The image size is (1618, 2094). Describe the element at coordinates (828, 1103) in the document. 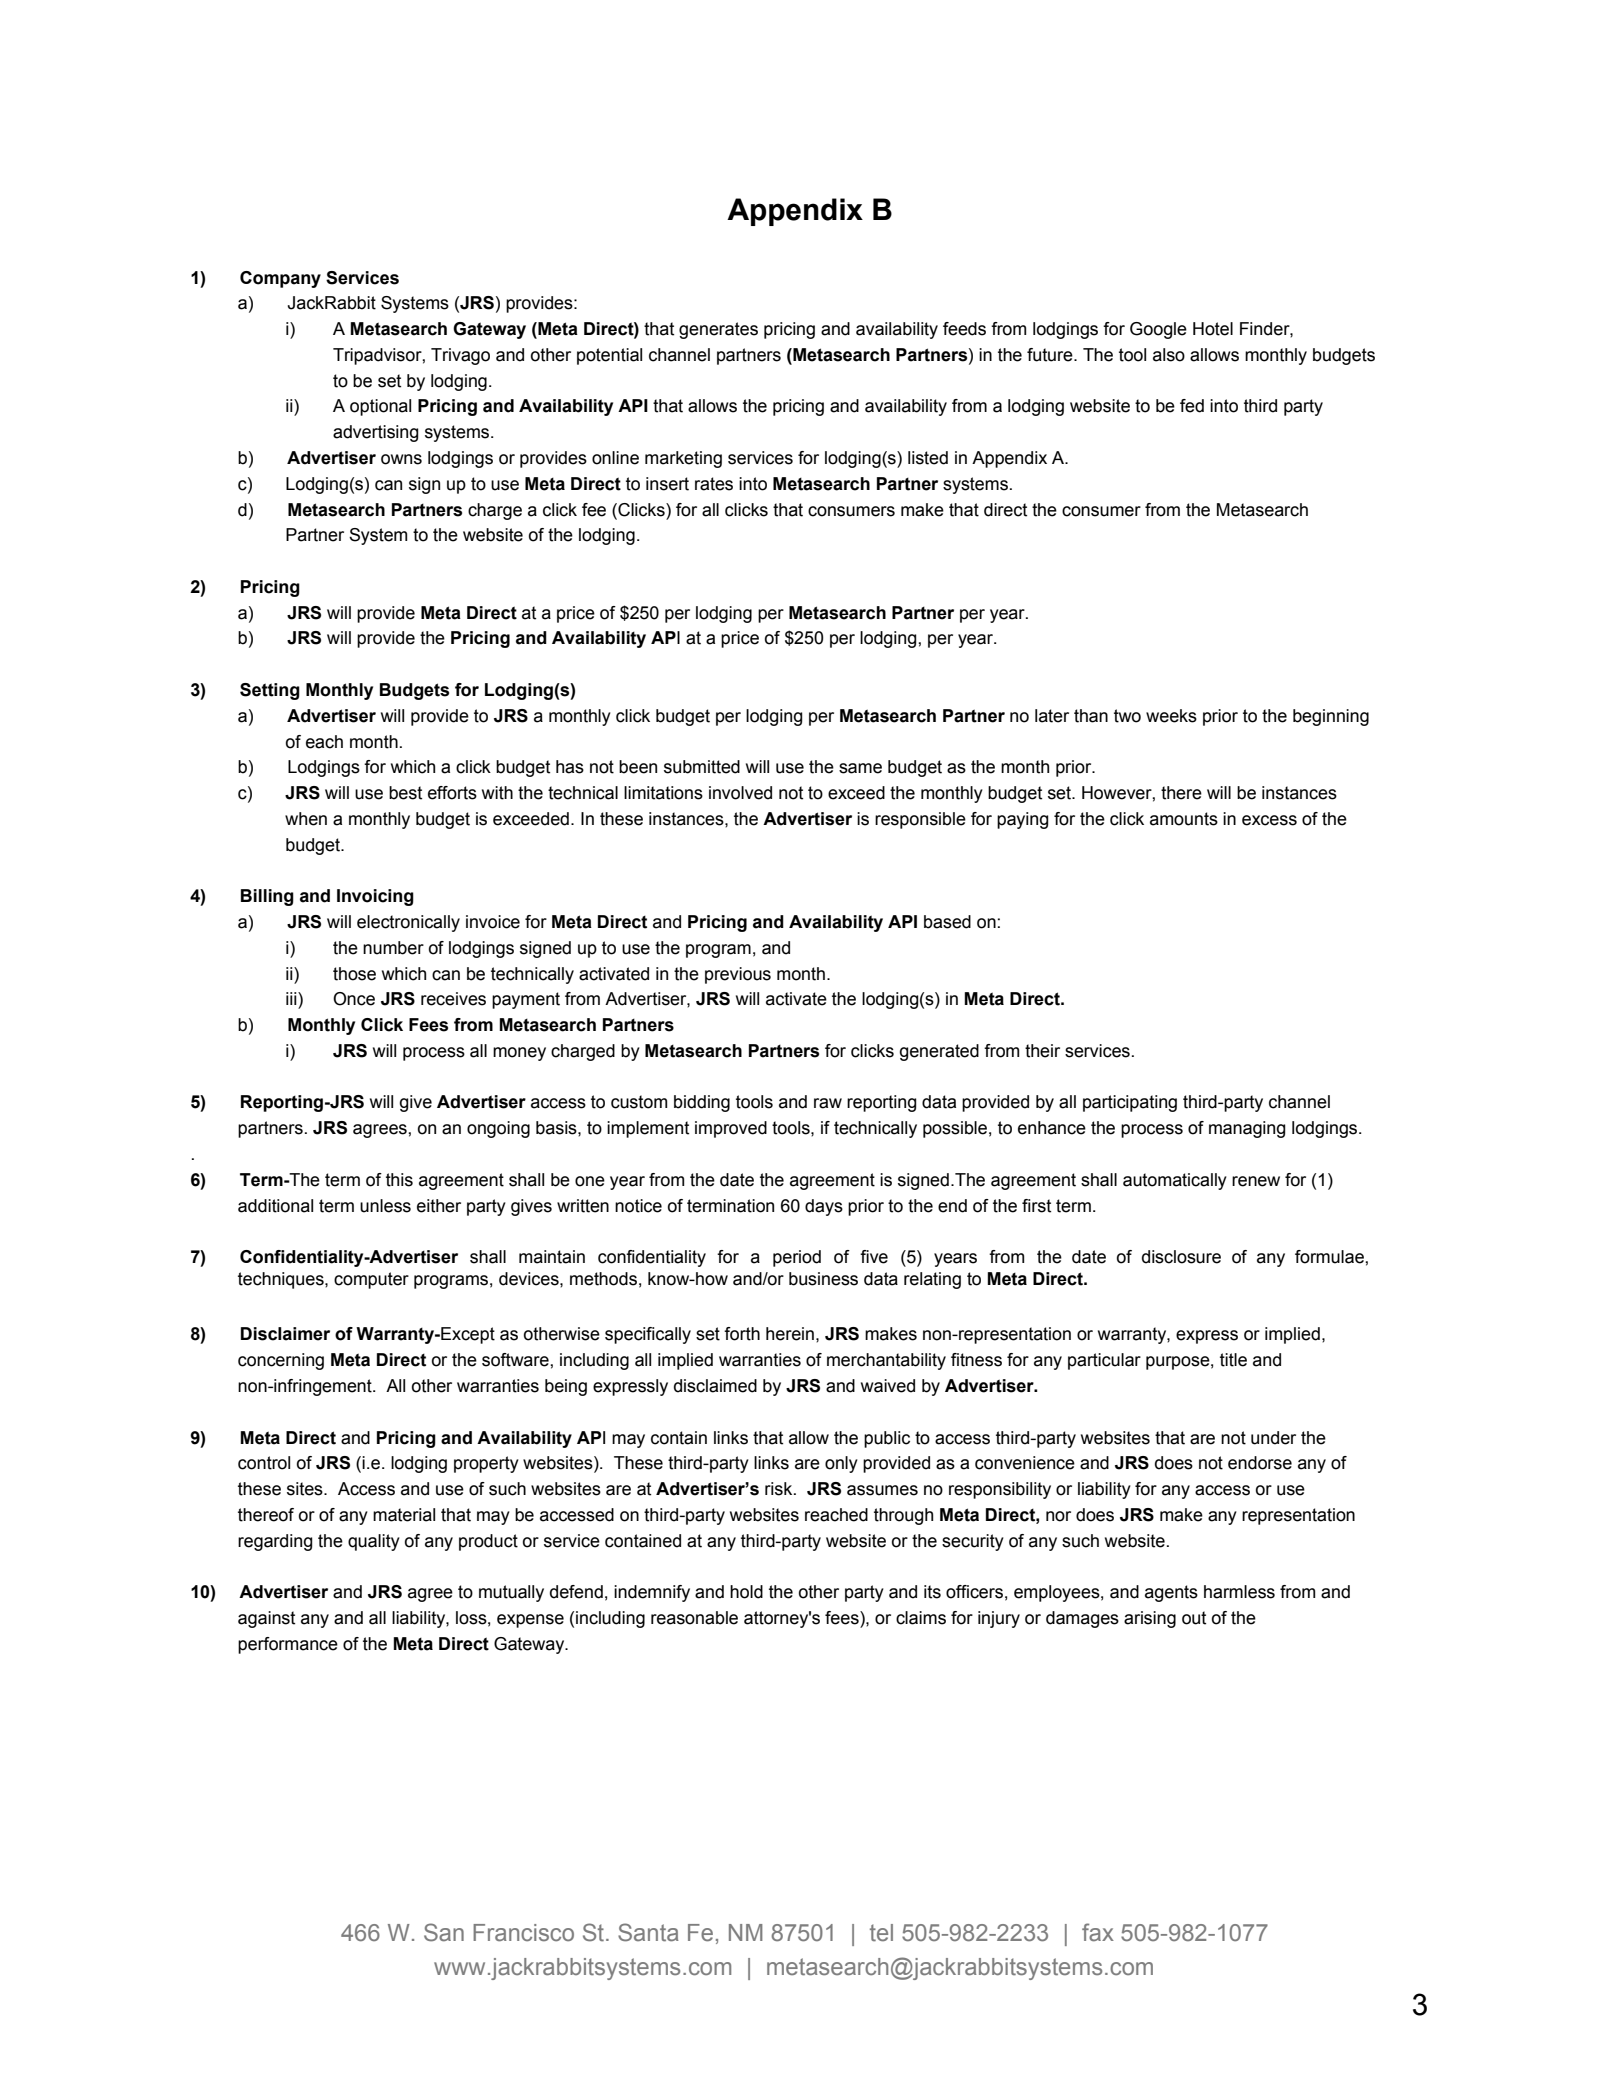

I see `raw` at that location.
